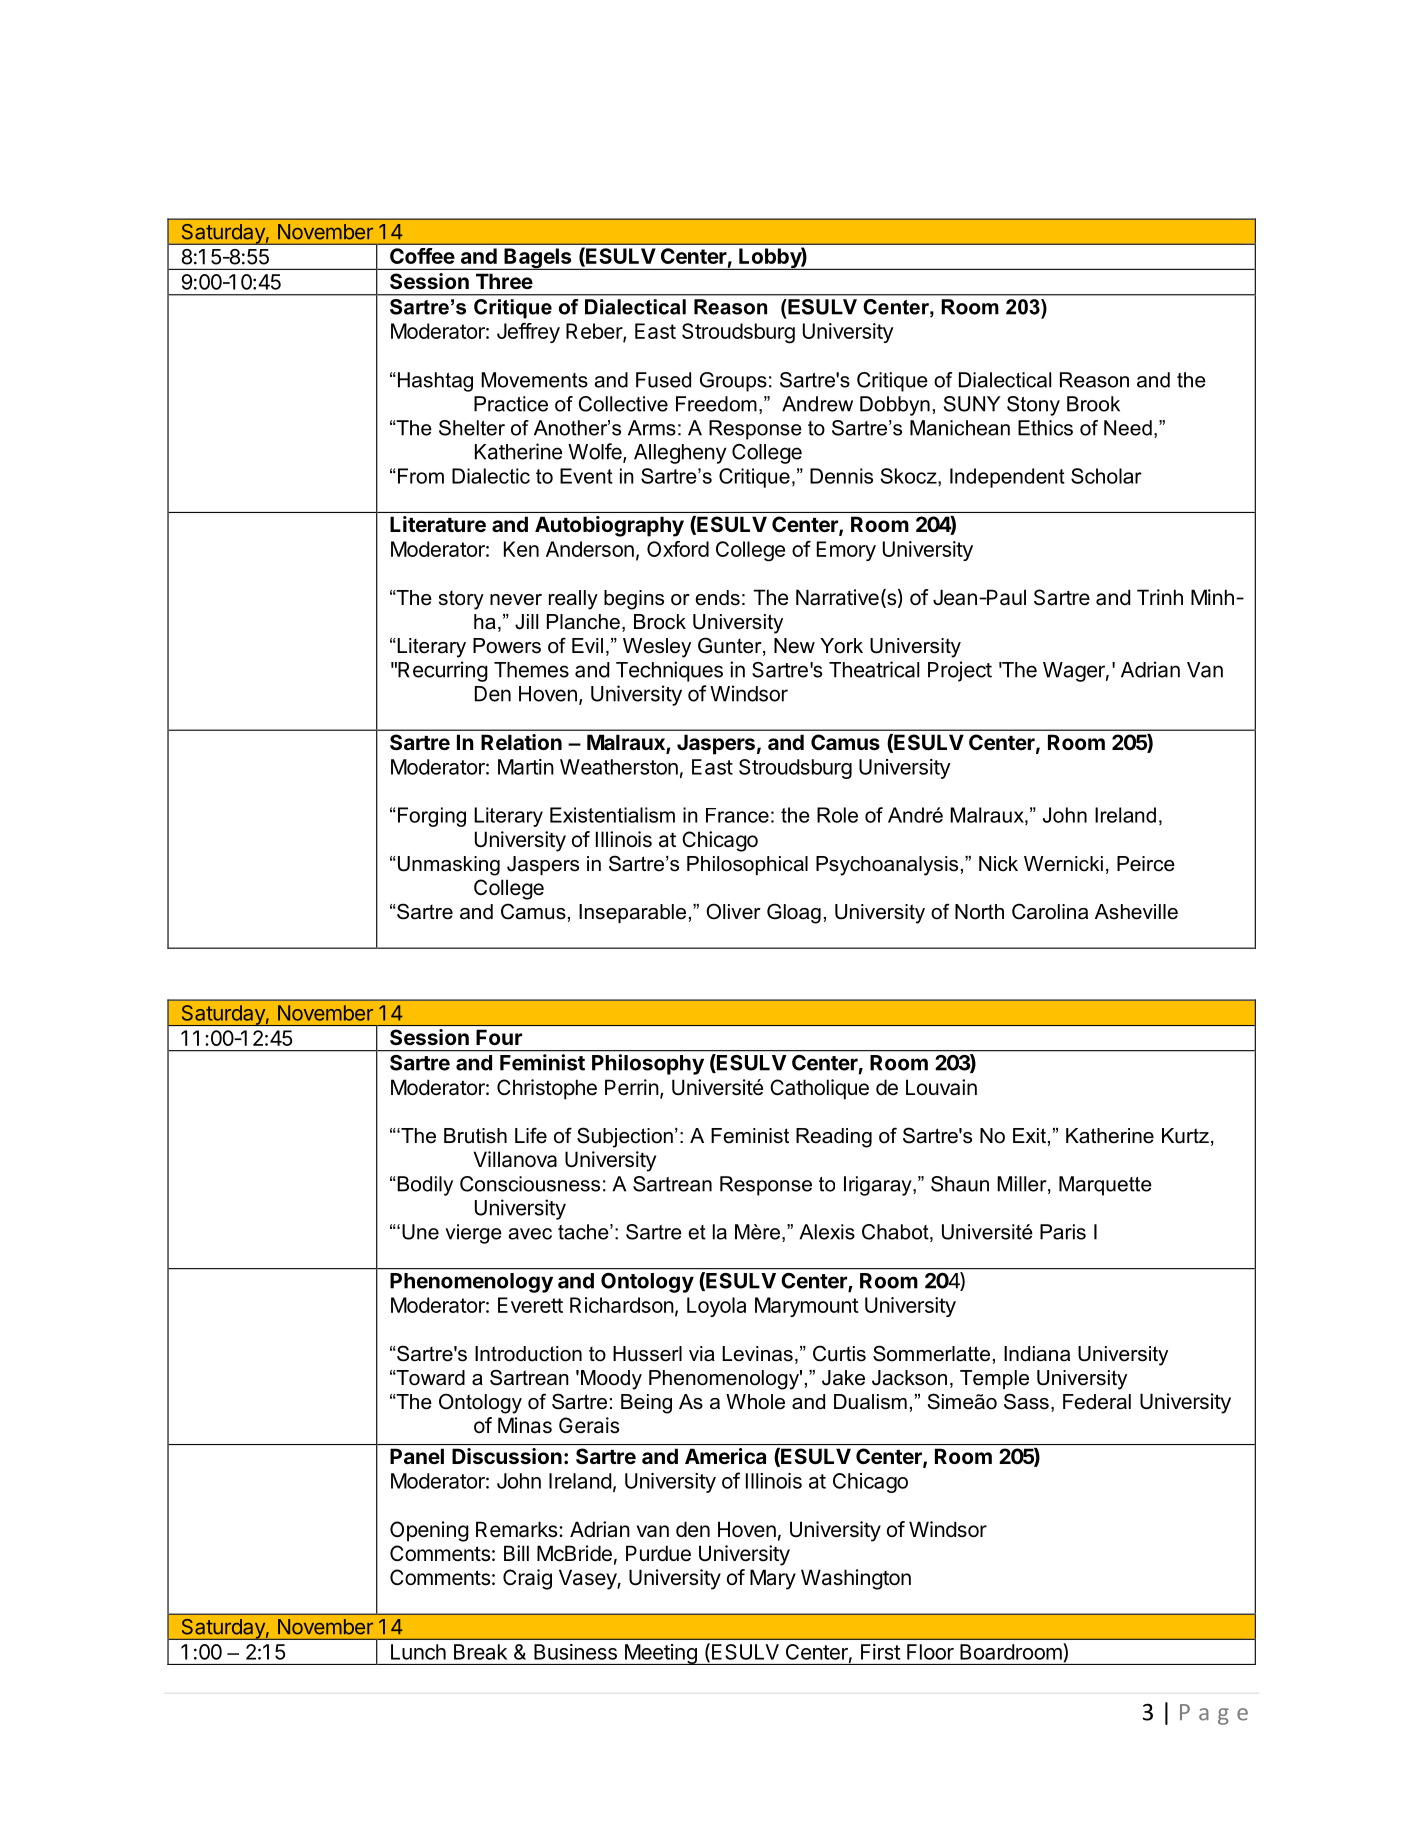 The width and height of the image is (1423, 1842). What do you see at coordinates (733, 382) in the image?
I see `Groups` at bounding box center [733, 382].
